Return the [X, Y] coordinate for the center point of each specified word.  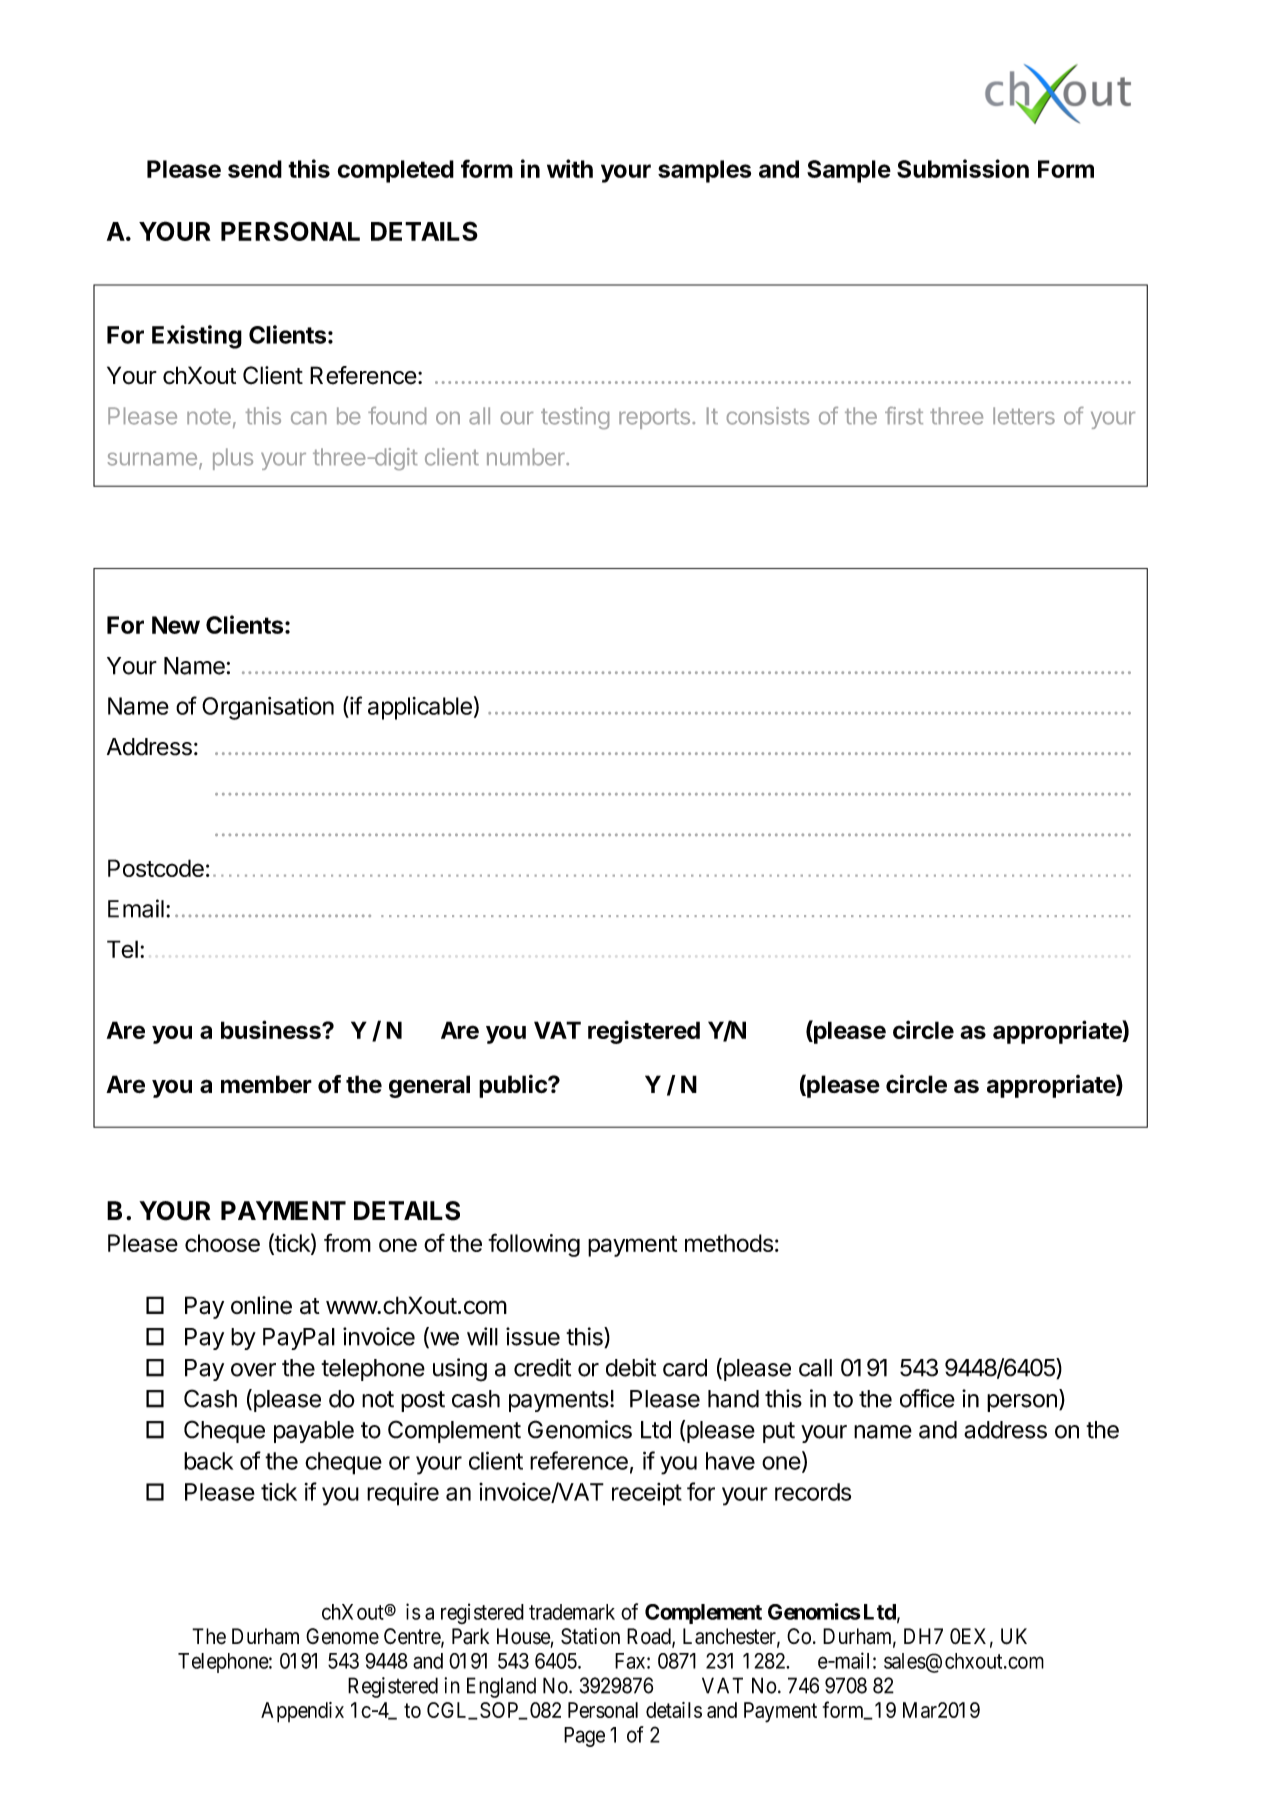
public [514, 1086]
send [255, 169]
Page [584, 1737]
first [904, 416]
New [176, 625]
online [261, 1305]
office [927, 1398]
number [527, 457]
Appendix [302, 1712]
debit [631, 1367]
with [570, 168]
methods [729, 1243]
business [272, 1029]
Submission [963, 168]
